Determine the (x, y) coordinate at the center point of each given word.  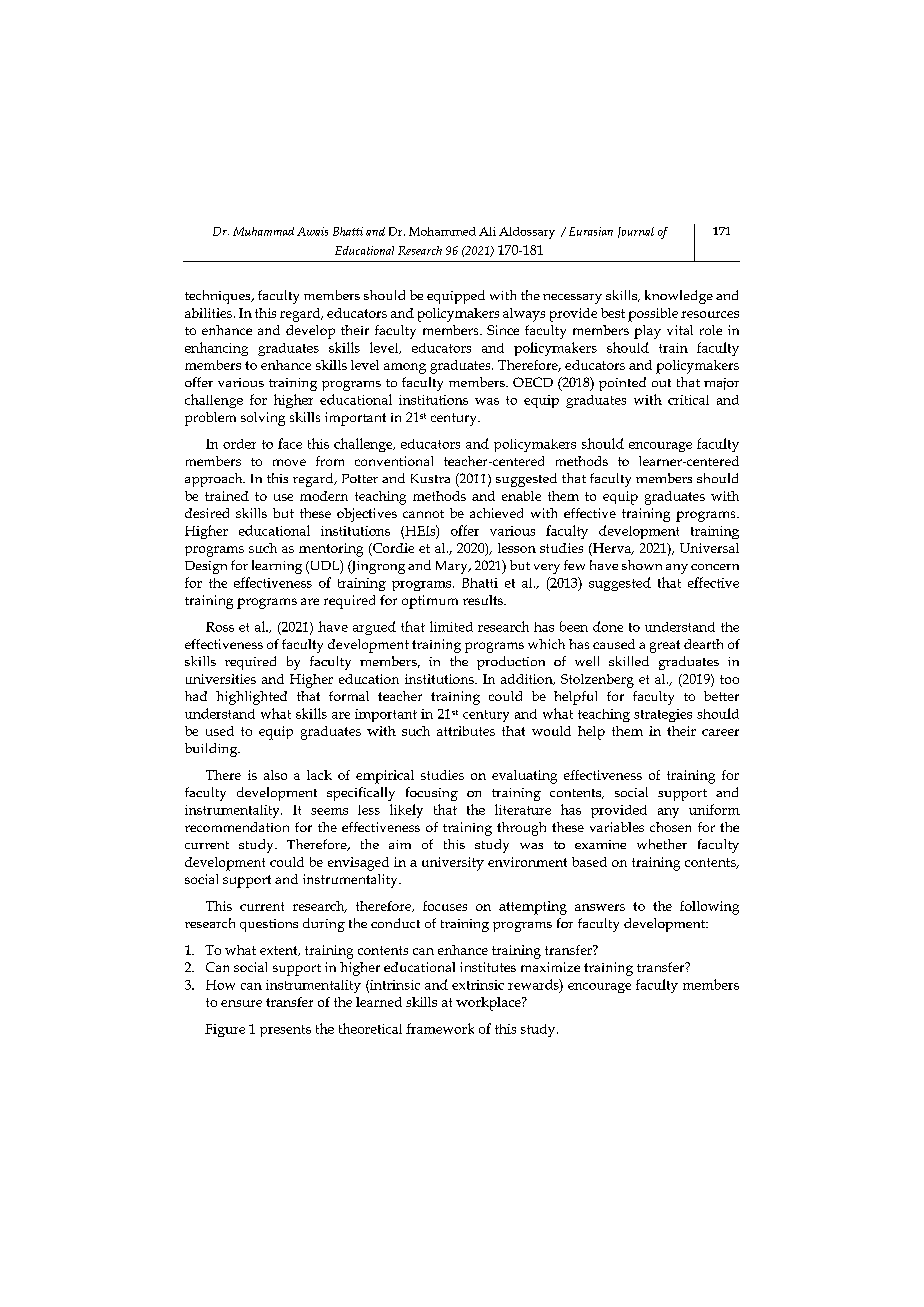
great (665, 646)
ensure (241, 1003)
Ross (220, 627)
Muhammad (263, 231)
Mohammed (442, 231)
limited (451, 626)
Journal (636, 232)
